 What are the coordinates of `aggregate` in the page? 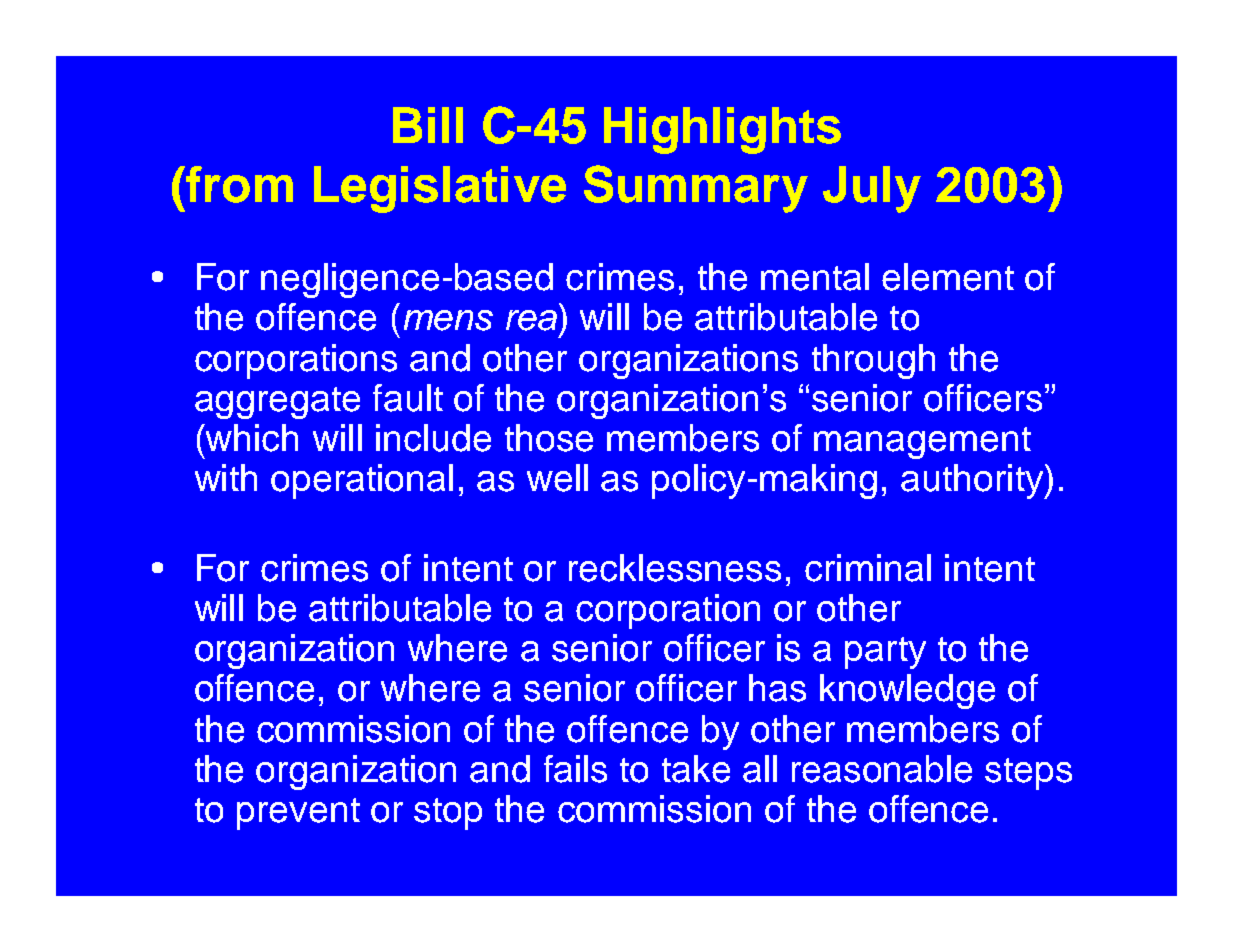 It's located at (277, 403).
